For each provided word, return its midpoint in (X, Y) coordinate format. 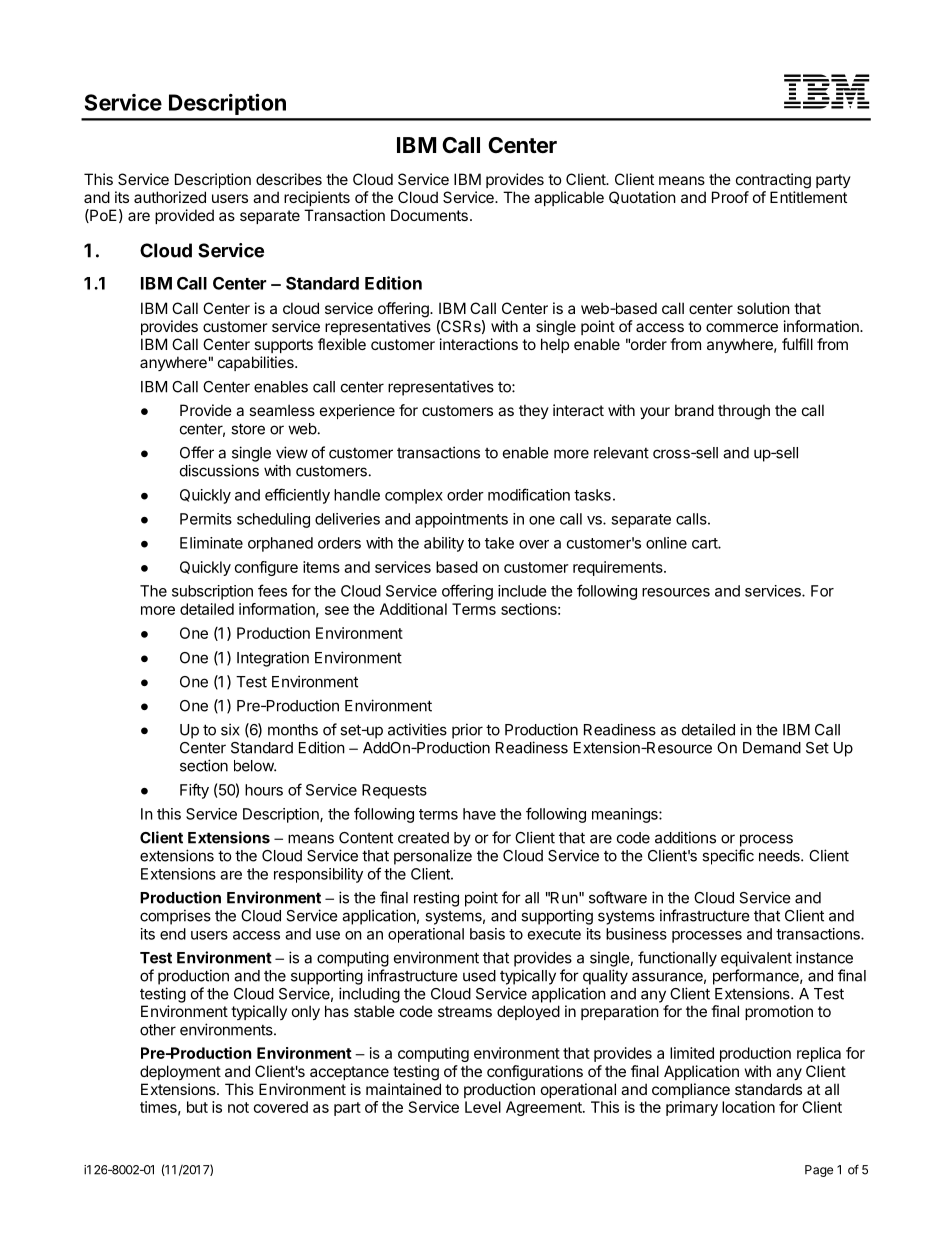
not (238, 1107)
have (479, 814)
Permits (206, 519)
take (499, 543)
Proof (730, 197)
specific (728, 857)
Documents (429, 215)
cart (705, 543)
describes (289, 179)
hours (264, 790)
